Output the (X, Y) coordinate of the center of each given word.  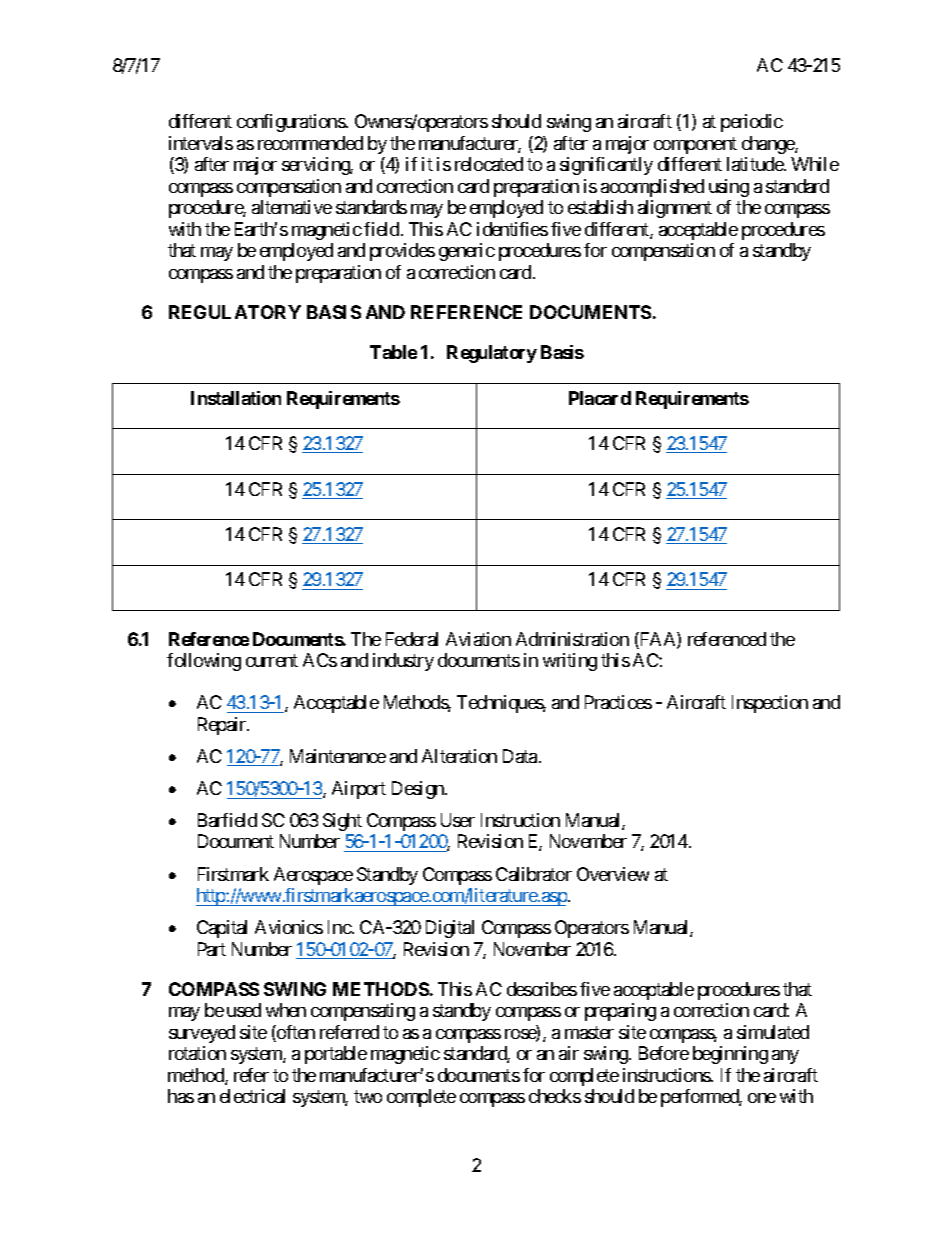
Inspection (770, 704)
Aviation (478, 639)
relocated (489, 164)
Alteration (459, 756)
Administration (572, 639)
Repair (223, 726)
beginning (730, 1055)
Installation (236, 398)
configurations (291, 123)
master (589, 1032)
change (769, 145)
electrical (252, 1096)
